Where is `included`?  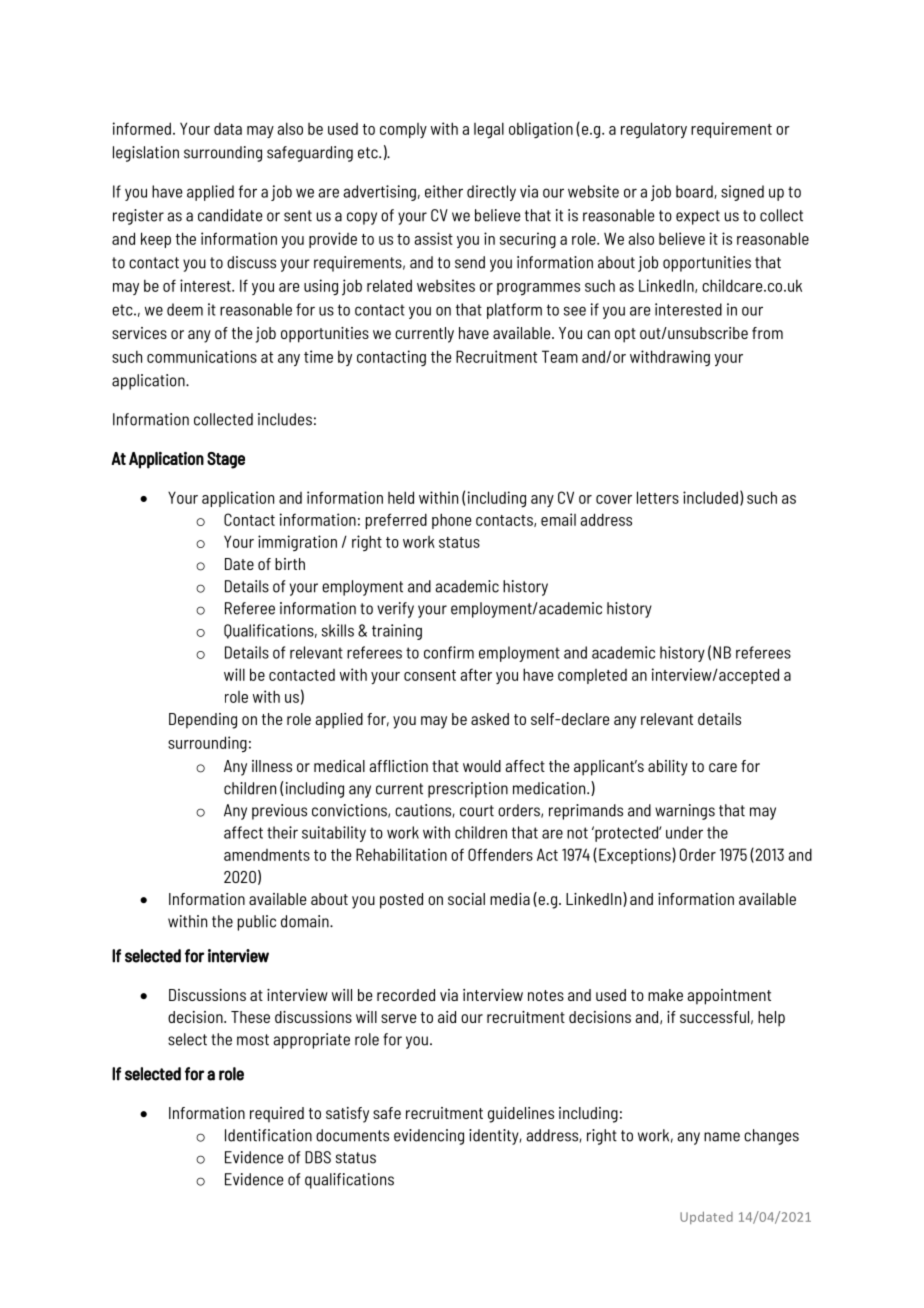 included is located at coordinates (710, 497).
